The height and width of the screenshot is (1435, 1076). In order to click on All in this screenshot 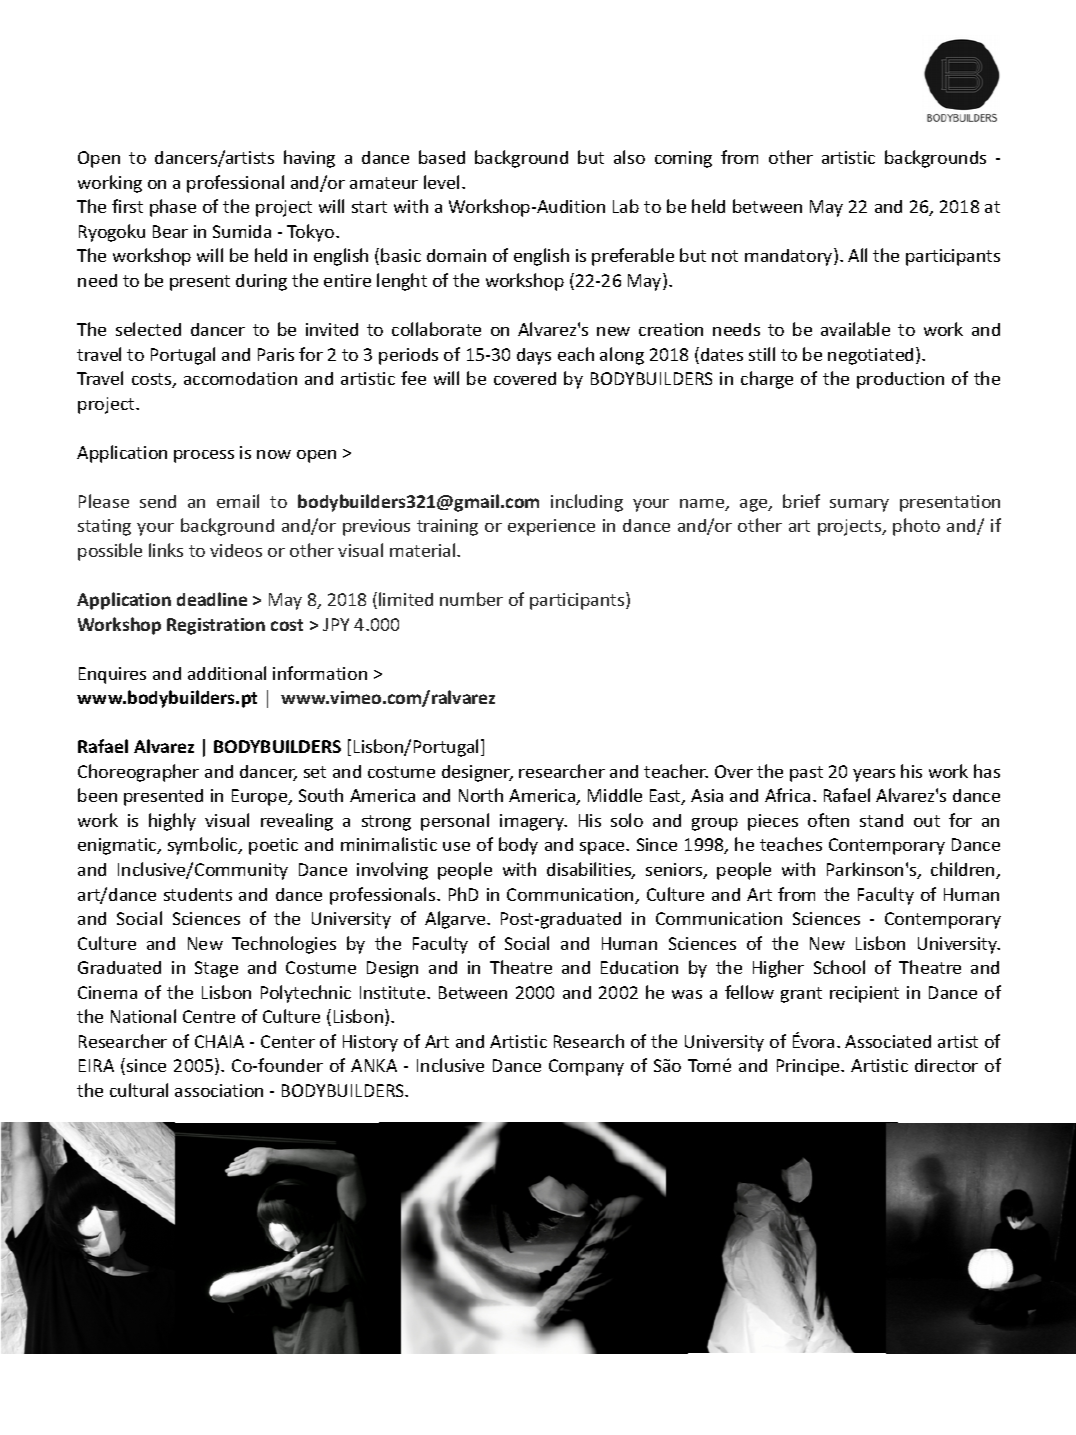, I will do `click(857, 255)`.
